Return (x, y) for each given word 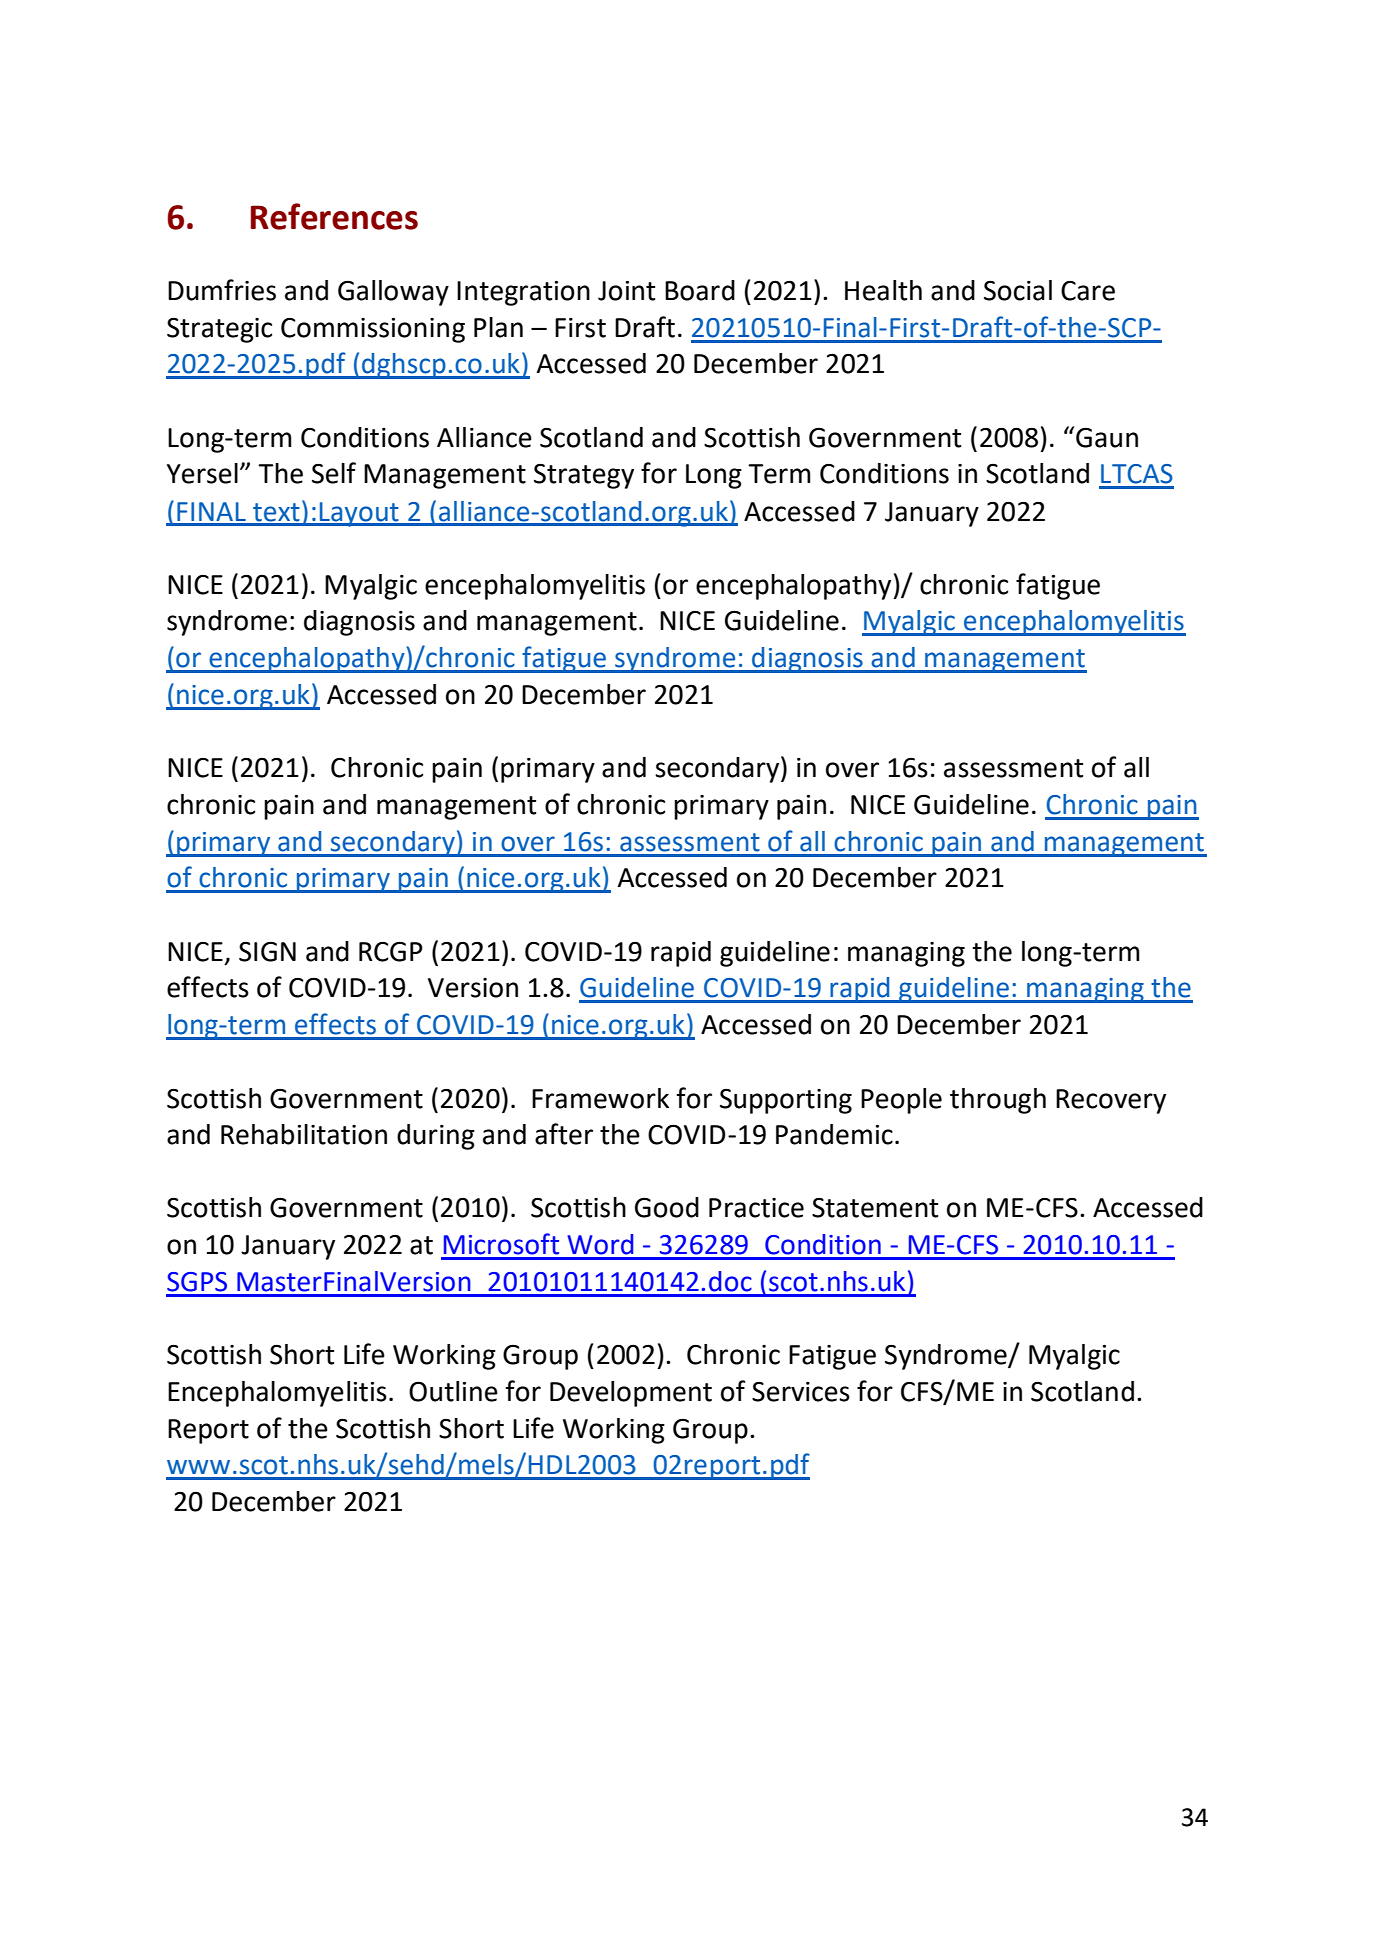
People (901, 1101)
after (564, 1134)
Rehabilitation (304, 1134)
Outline (453, 1391)
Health (883, 290)
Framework (600, 1098)
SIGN (267, 951)
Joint (626, 291)
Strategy (584, 476)
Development (631, 1394)
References (334, 216)
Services (801, 1392)
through (998, 1101)
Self (334, 473)
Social (1018, 290)
